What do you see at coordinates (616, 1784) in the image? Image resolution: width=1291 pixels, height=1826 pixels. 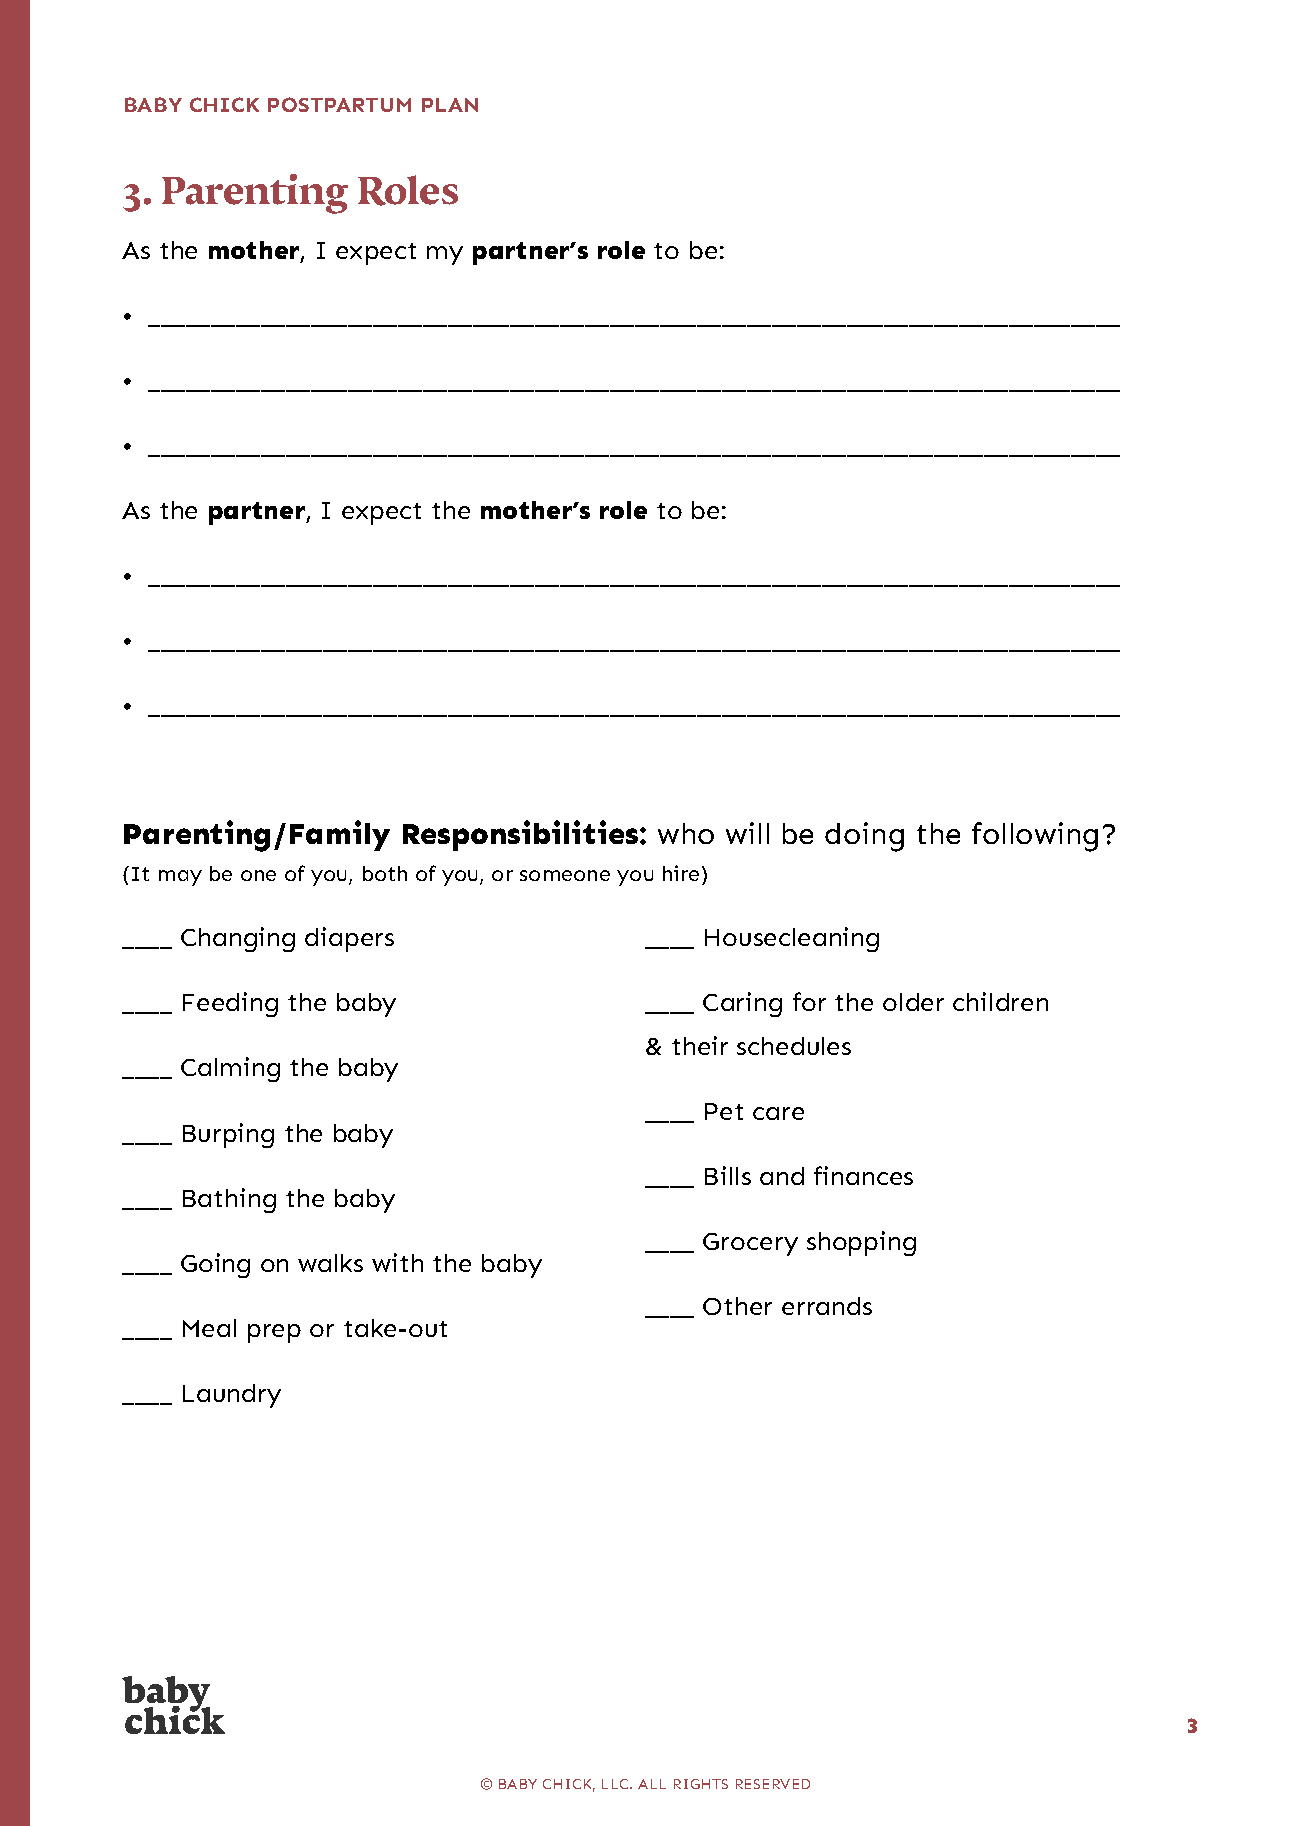 I see `LLC` at bounding box center [616, 1784].
